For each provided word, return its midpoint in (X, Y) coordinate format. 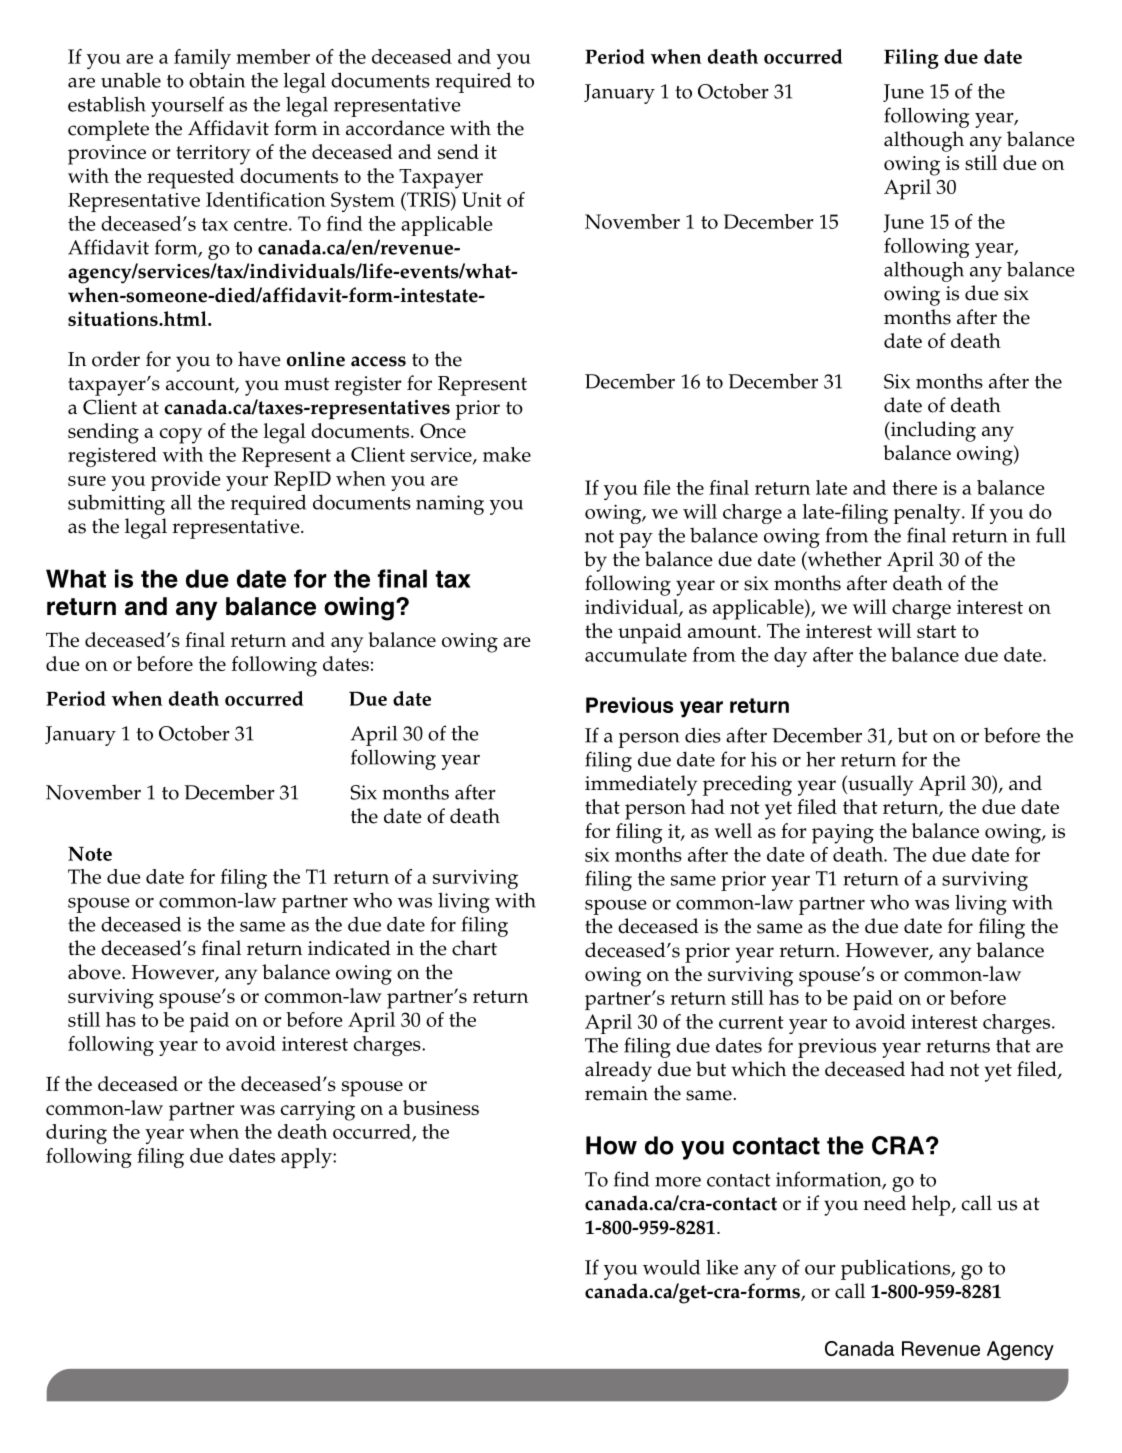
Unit (482, 199)
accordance (395, 128)
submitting (116, 505)
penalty (928, 514)
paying (843, 834)
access (378, 361)
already (618, 1071)
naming (450, 505)
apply (307, 1158)
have (259, 359)
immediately (641, 785)
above (95, 972)
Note (90, 854)
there (914, 487)
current (751, 1022)
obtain (217, 80)
